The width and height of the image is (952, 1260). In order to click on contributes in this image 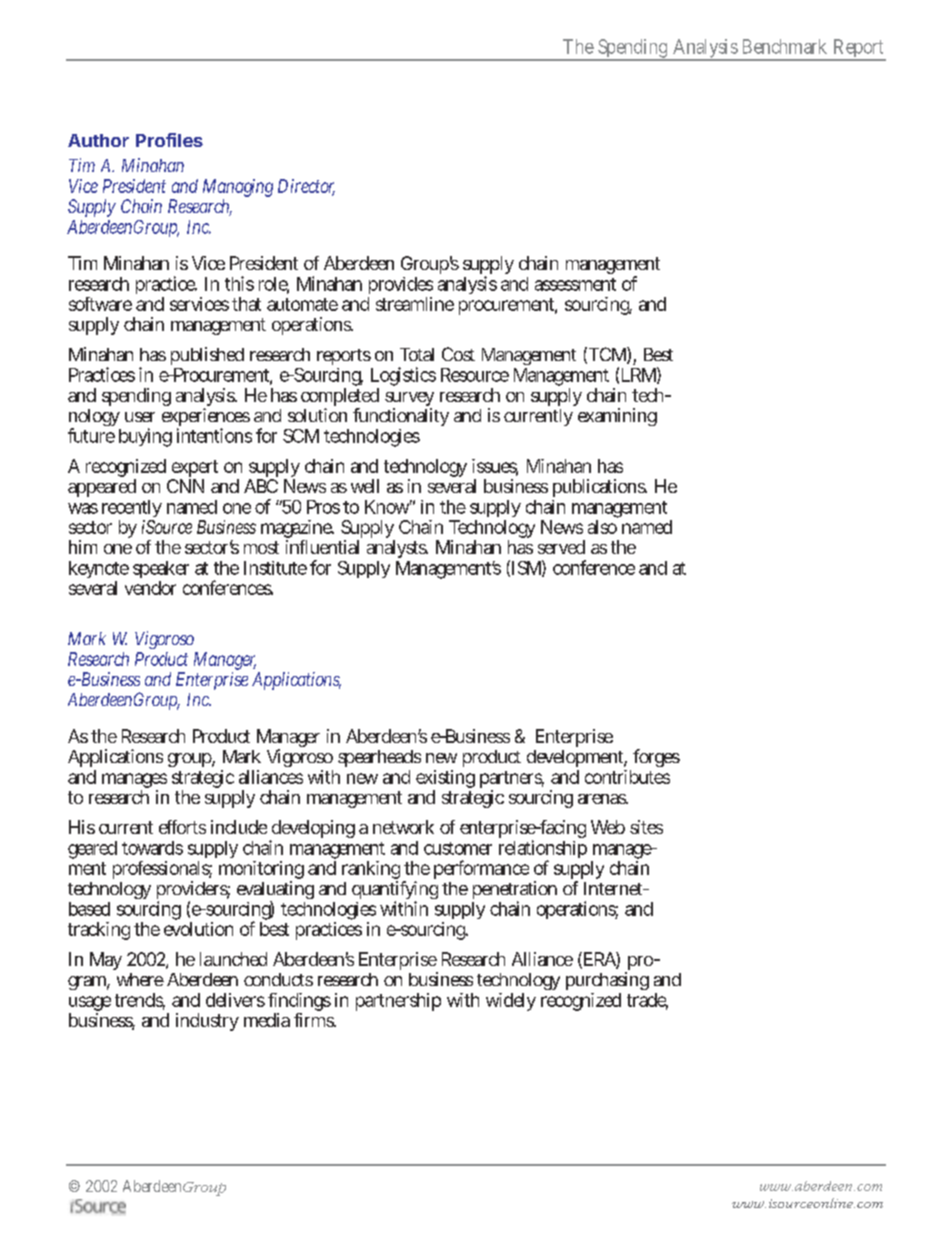, I will do `click(627, 777)`.
